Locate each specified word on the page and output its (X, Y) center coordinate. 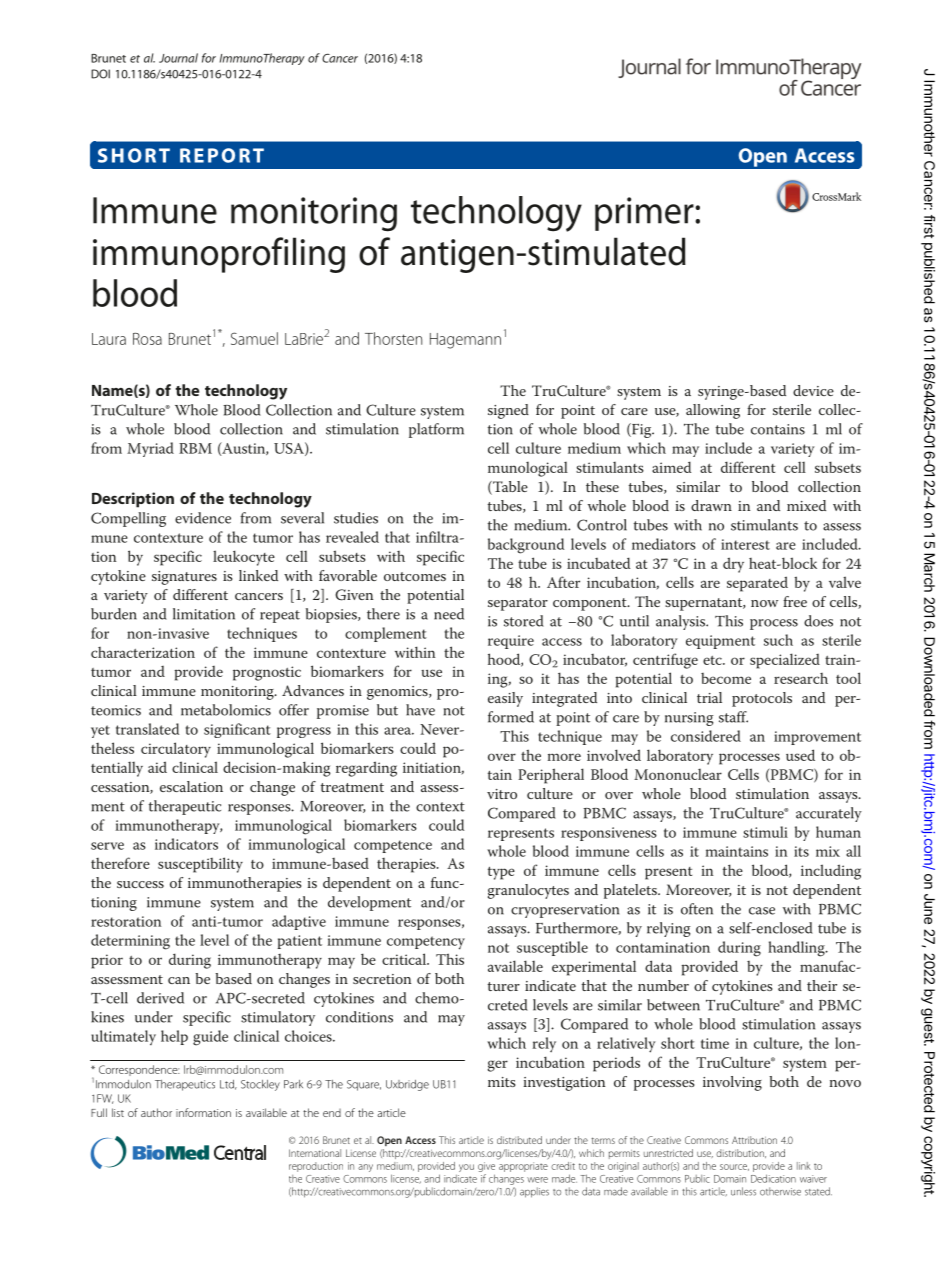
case (762, 911)
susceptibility (200, 865)
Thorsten (393, 338)
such (778, 640)
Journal (178, 58)
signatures (184, 578)
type (501, 873)
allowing (713, 411)
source (734, 1167)
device (813, 390)
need (449, 614)
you (466, 1168)
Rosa (147, 339)
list (118, 1112)
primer (645, 214)
